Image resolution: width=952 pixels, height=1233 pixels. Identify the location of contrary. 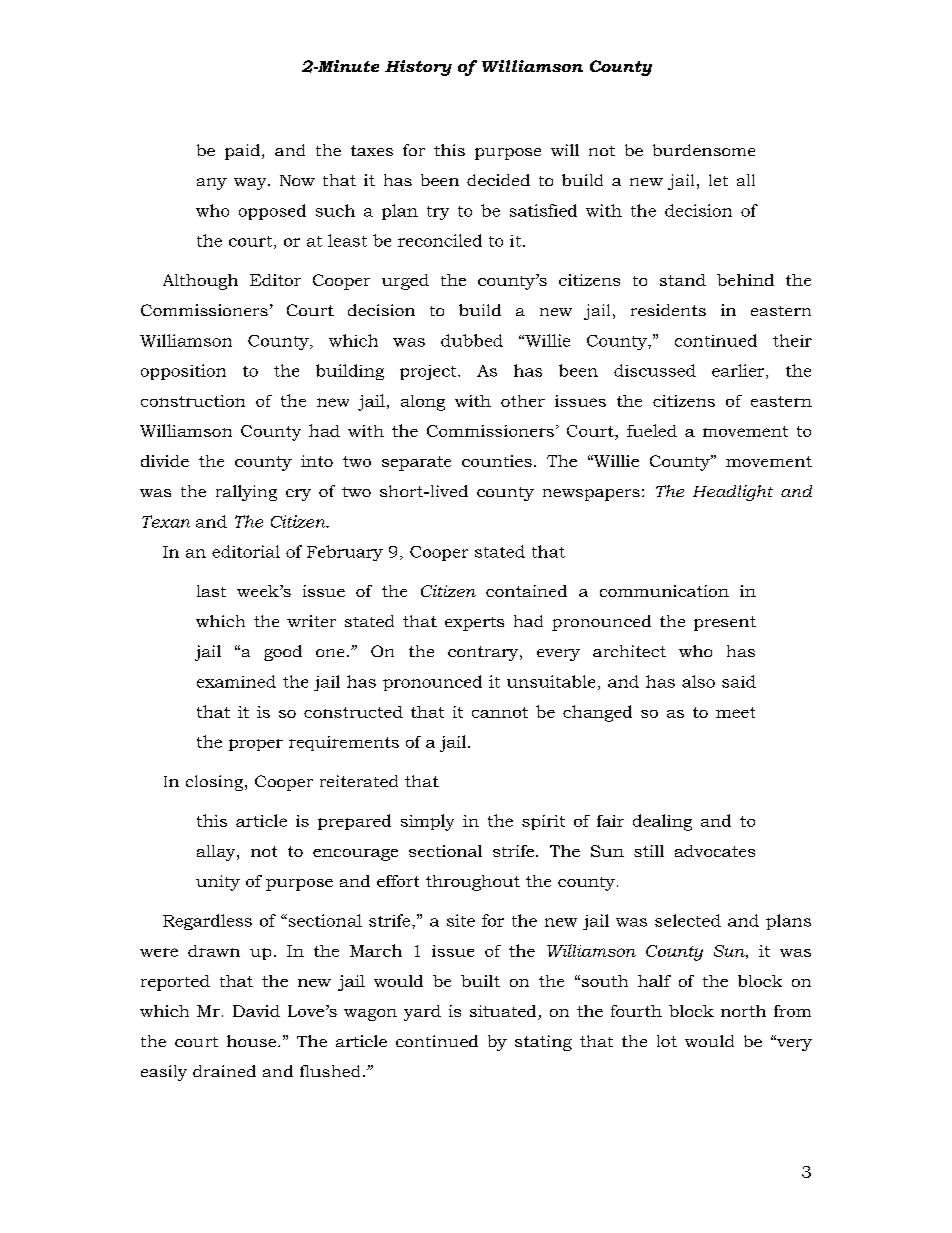
(484, 653).
